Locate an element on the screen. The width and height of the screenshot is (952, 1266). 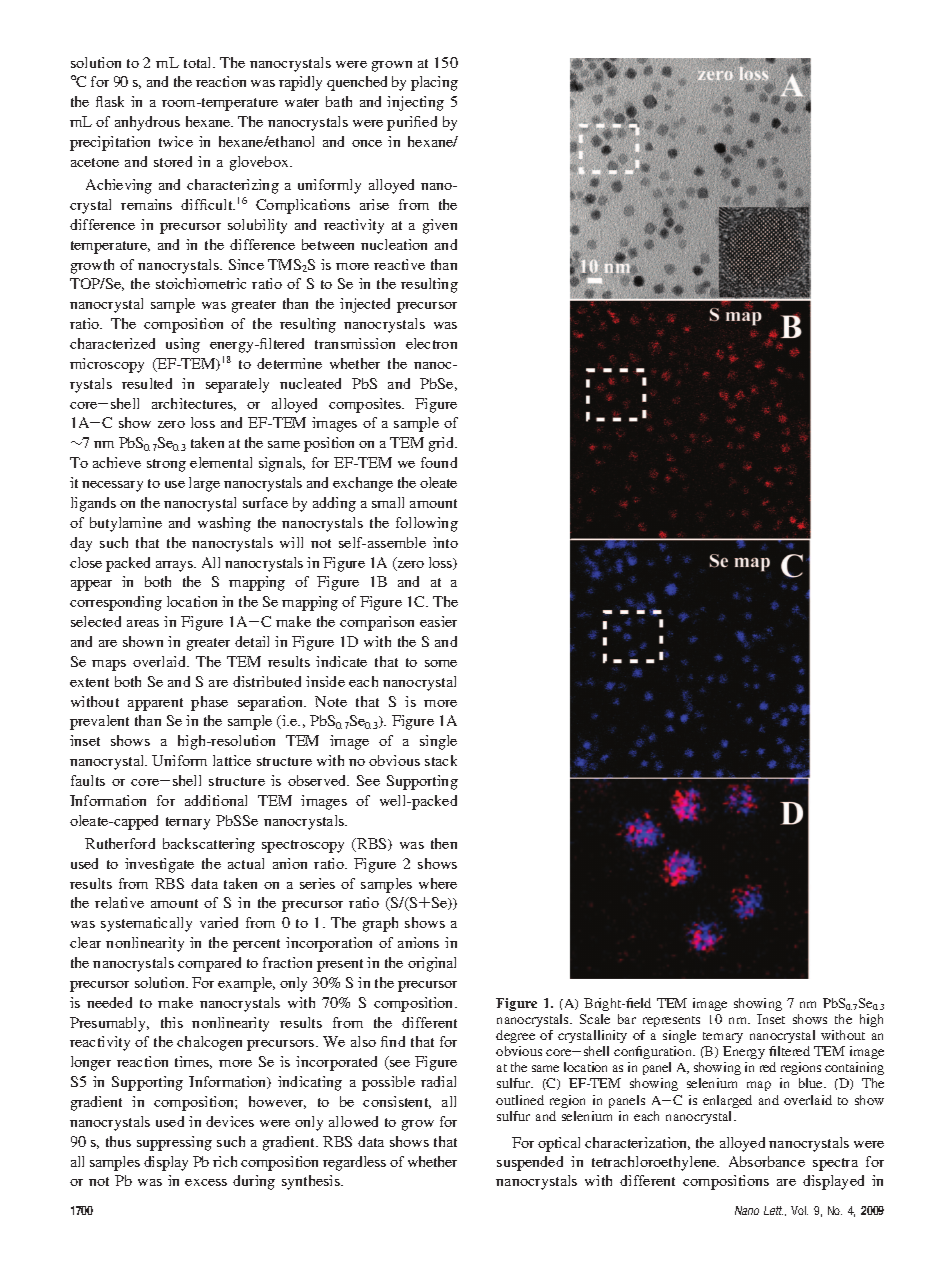
bar is located at coordinates (627, 1019).
